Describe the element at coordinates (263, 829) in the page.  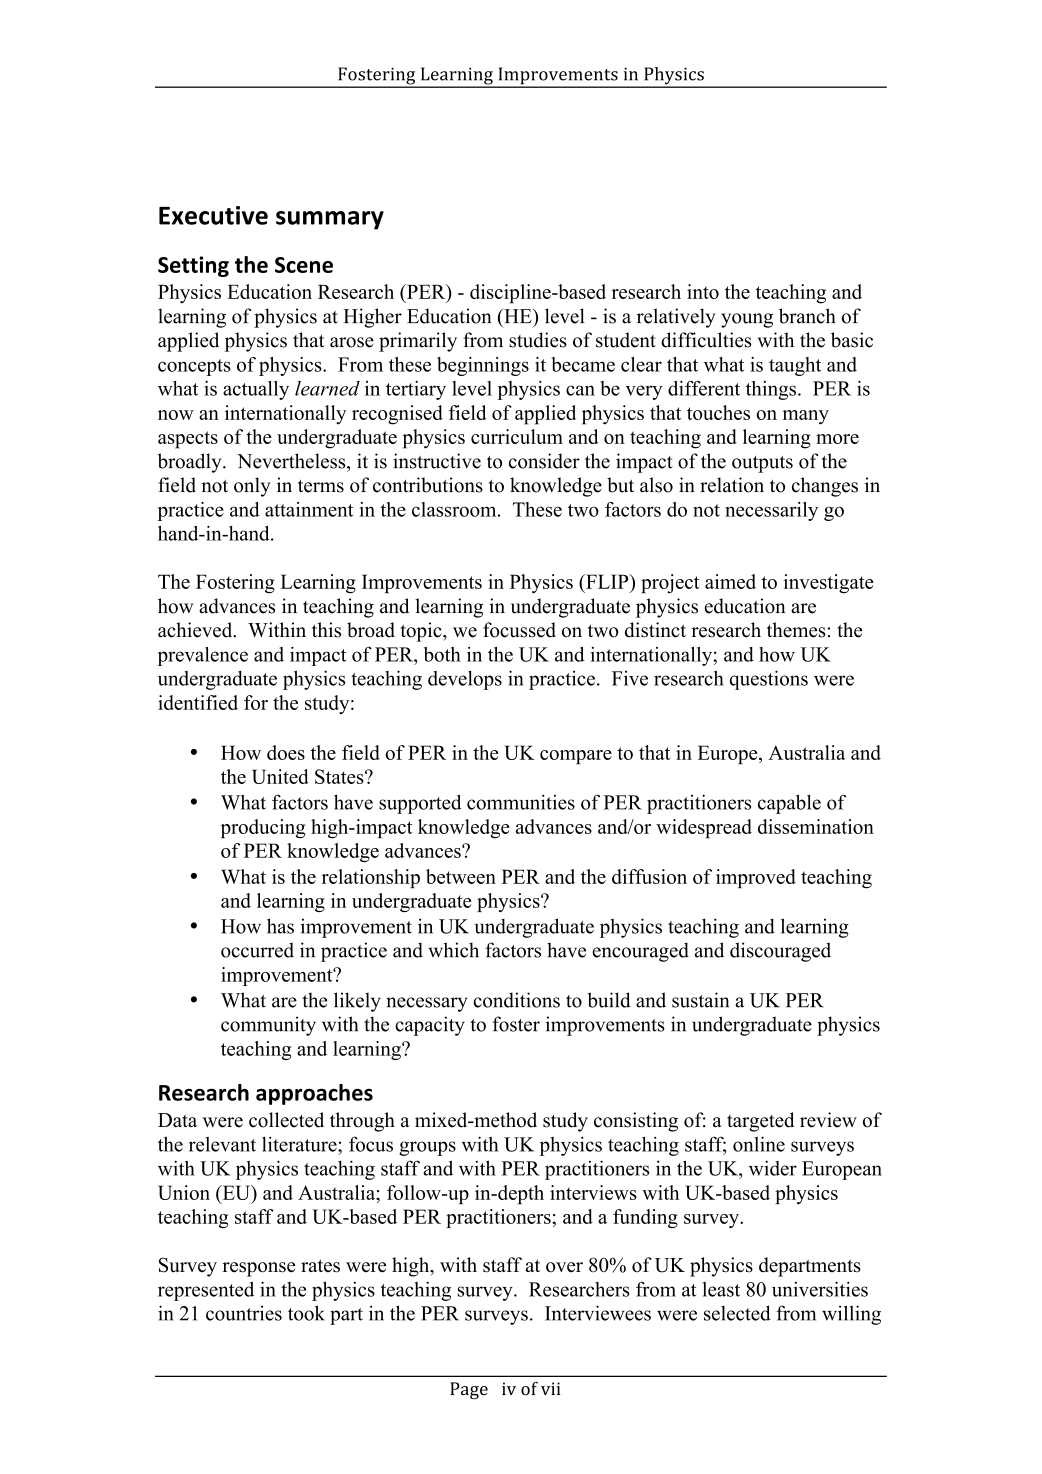
I see `producing` at that location.
